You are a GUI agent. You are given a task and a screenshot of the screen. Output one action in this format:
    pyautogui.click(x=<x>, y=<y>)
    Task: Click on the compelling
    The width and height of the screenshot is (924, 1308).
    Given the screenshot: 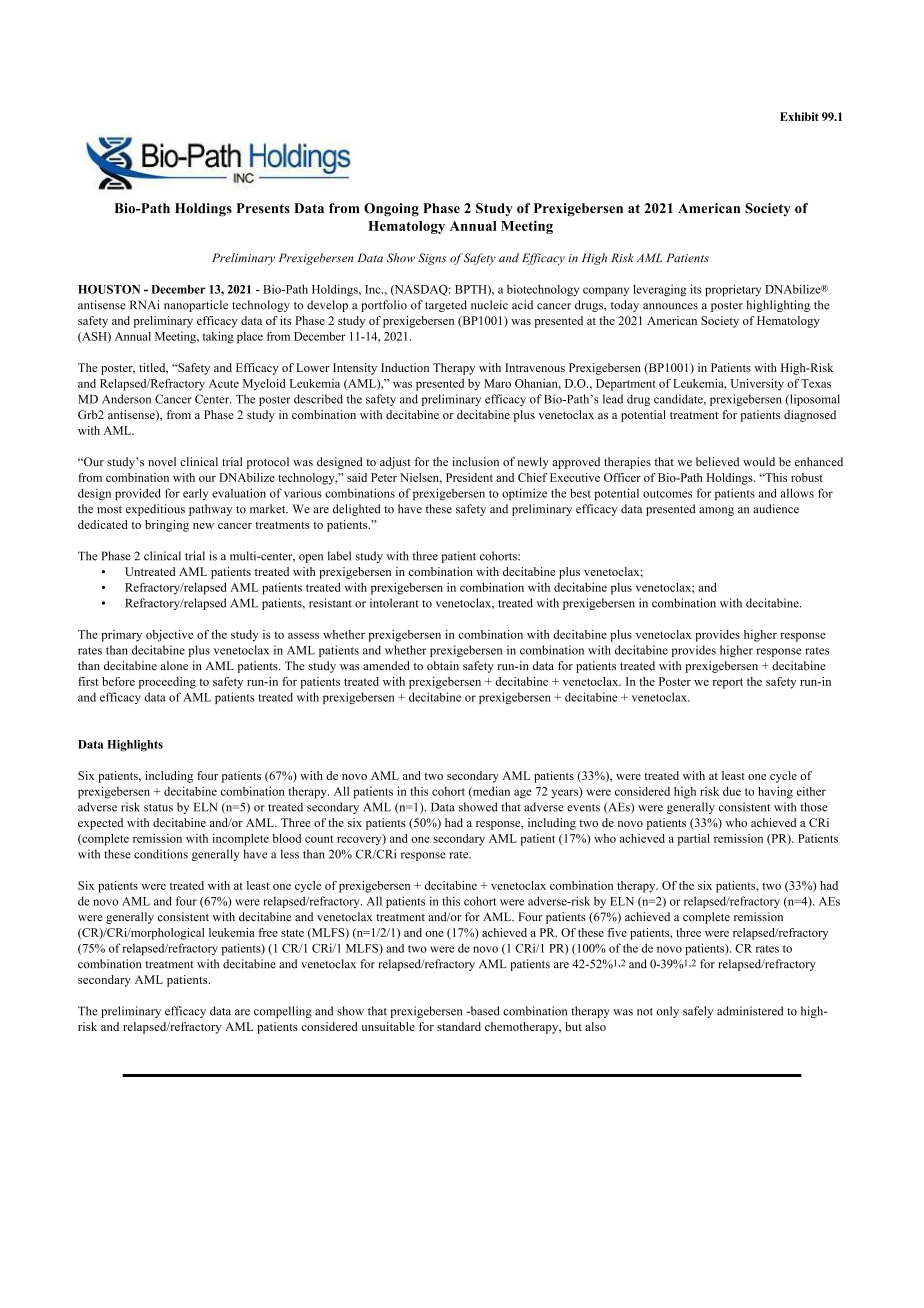 What is the action you would take?
    pyautogui.click(x=283, y=1012)
